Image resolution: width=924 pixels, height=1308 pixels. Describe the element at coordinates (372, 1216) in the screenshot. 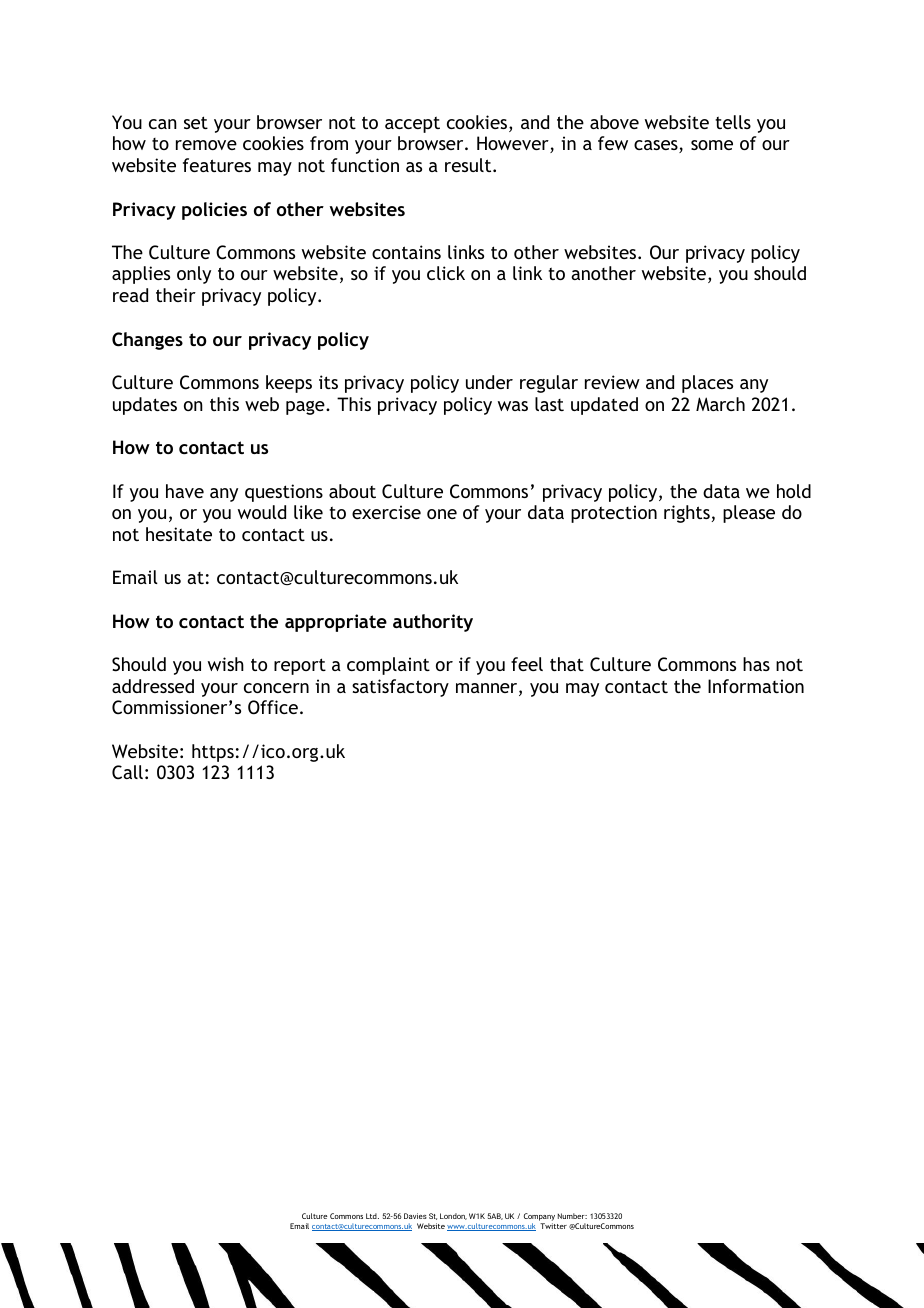

I see `Ltd` at that location.
